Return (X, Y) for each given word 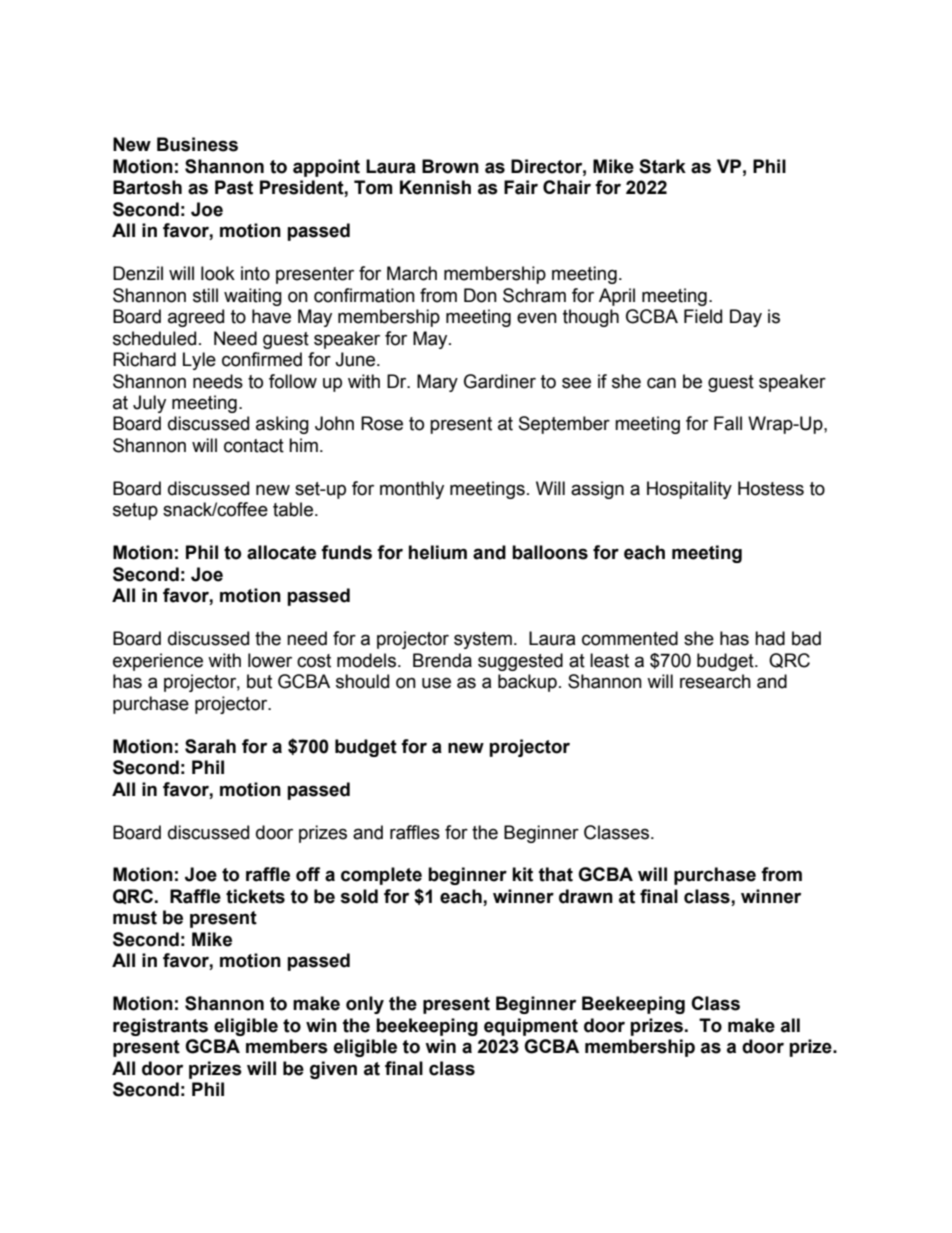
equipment (531, 1027)
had (770, 638)
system (483, 640)
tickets (255, 896)
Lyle (199, 361)
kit (522, 874)
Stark (662, 166)
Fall (728, 423)
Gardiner (500, 381)
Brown (450, 166)
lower (270, 660)
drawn (586, 896)
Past (234, 187)
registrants (160, 1027)
